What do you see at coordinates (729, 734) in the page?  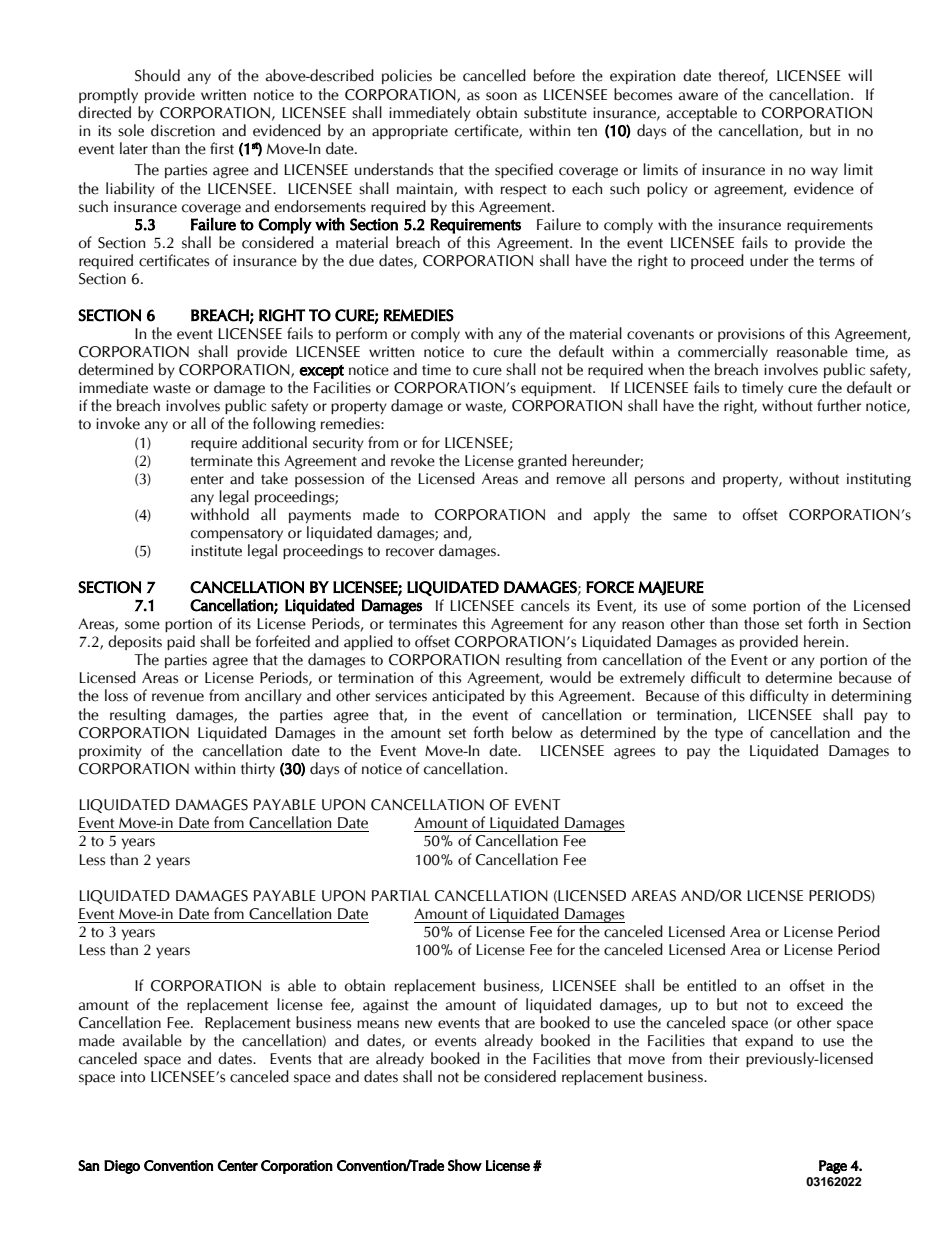 I see `type` at bounding box center [729, 734].
